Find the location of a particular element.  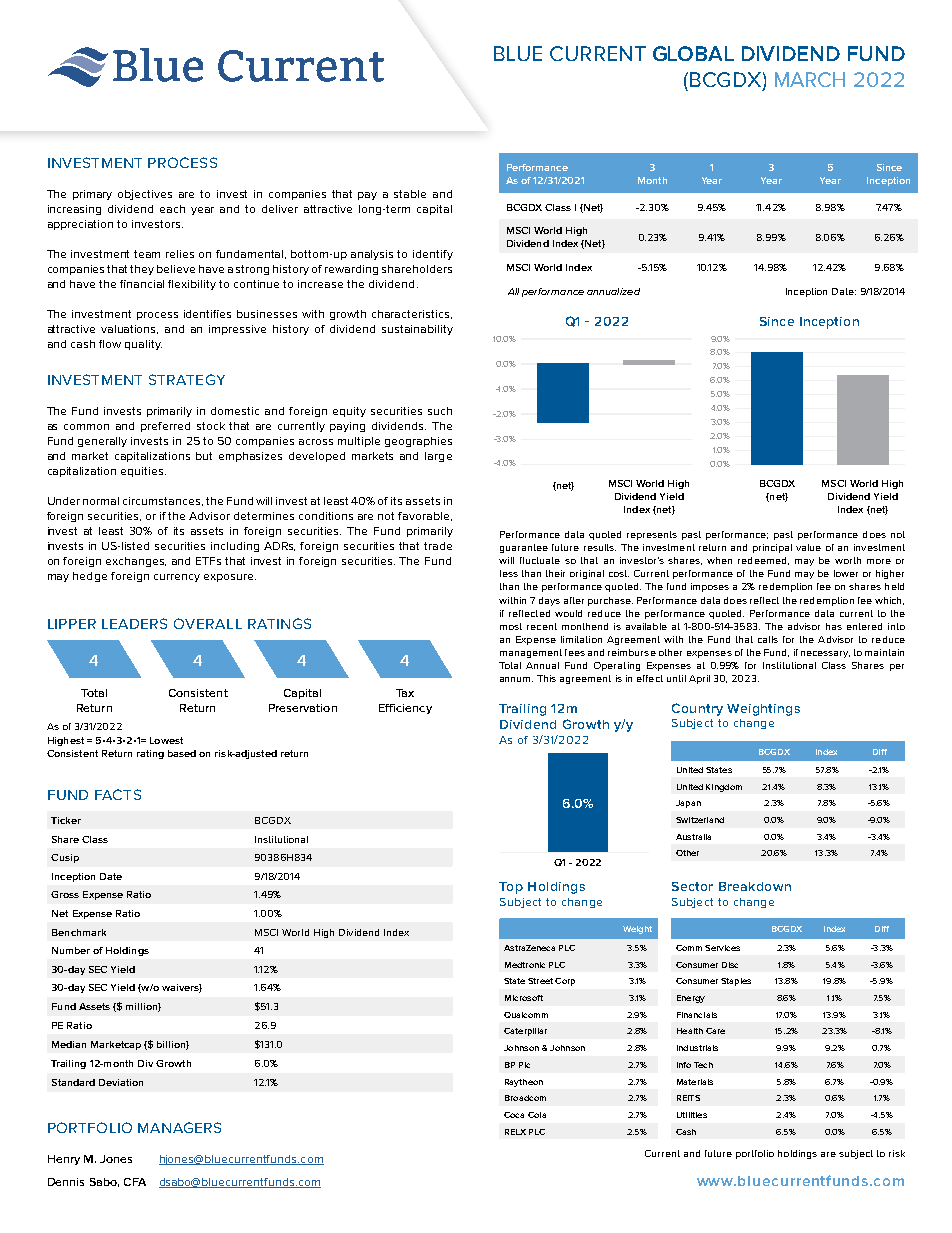

Medtronic is located at coordinates (525, 965).
